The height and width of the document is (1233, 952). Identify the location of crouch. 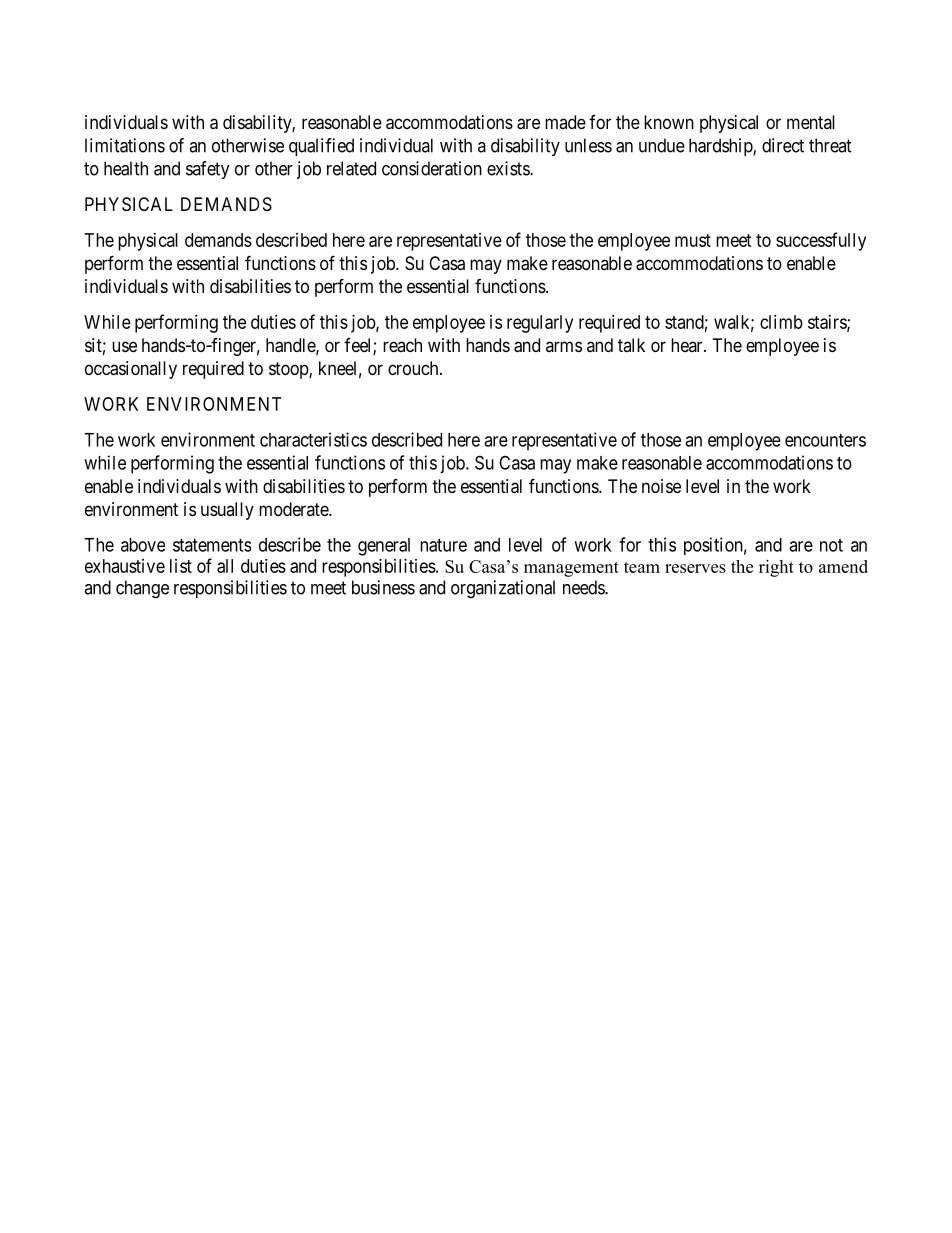
(414, 368).
